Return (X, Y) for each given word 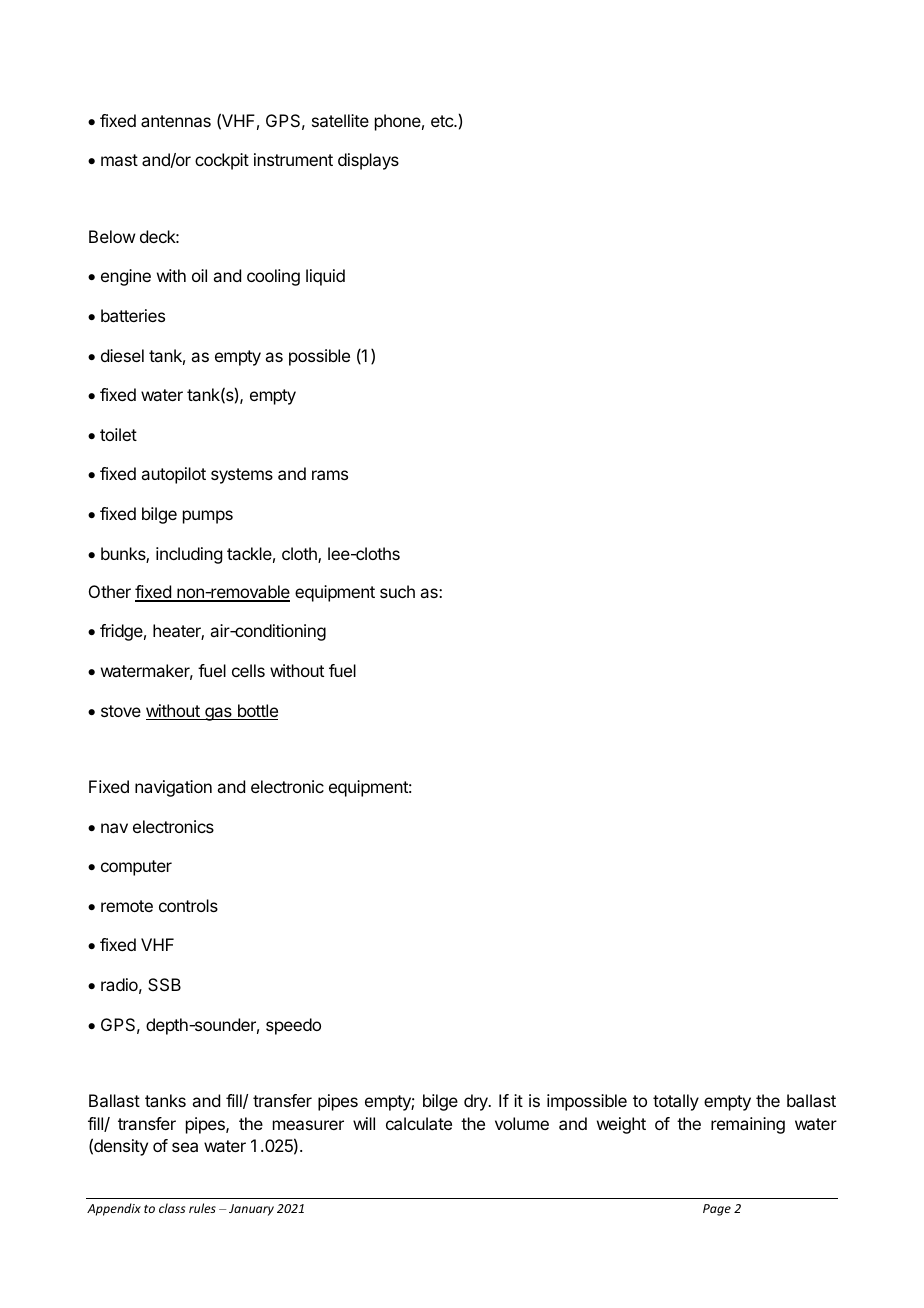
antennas (176, 121)
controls (188, 905)
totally (676, 1102)
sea (185, 1147)
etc (443, 121)
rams (330, 475)
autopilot (173, 475)
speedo (293, 1026)
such (397, 591)
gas (218, 714)
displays (368, 161)
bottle (256, 712)
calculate (419, 1123)
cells (248, 670)
